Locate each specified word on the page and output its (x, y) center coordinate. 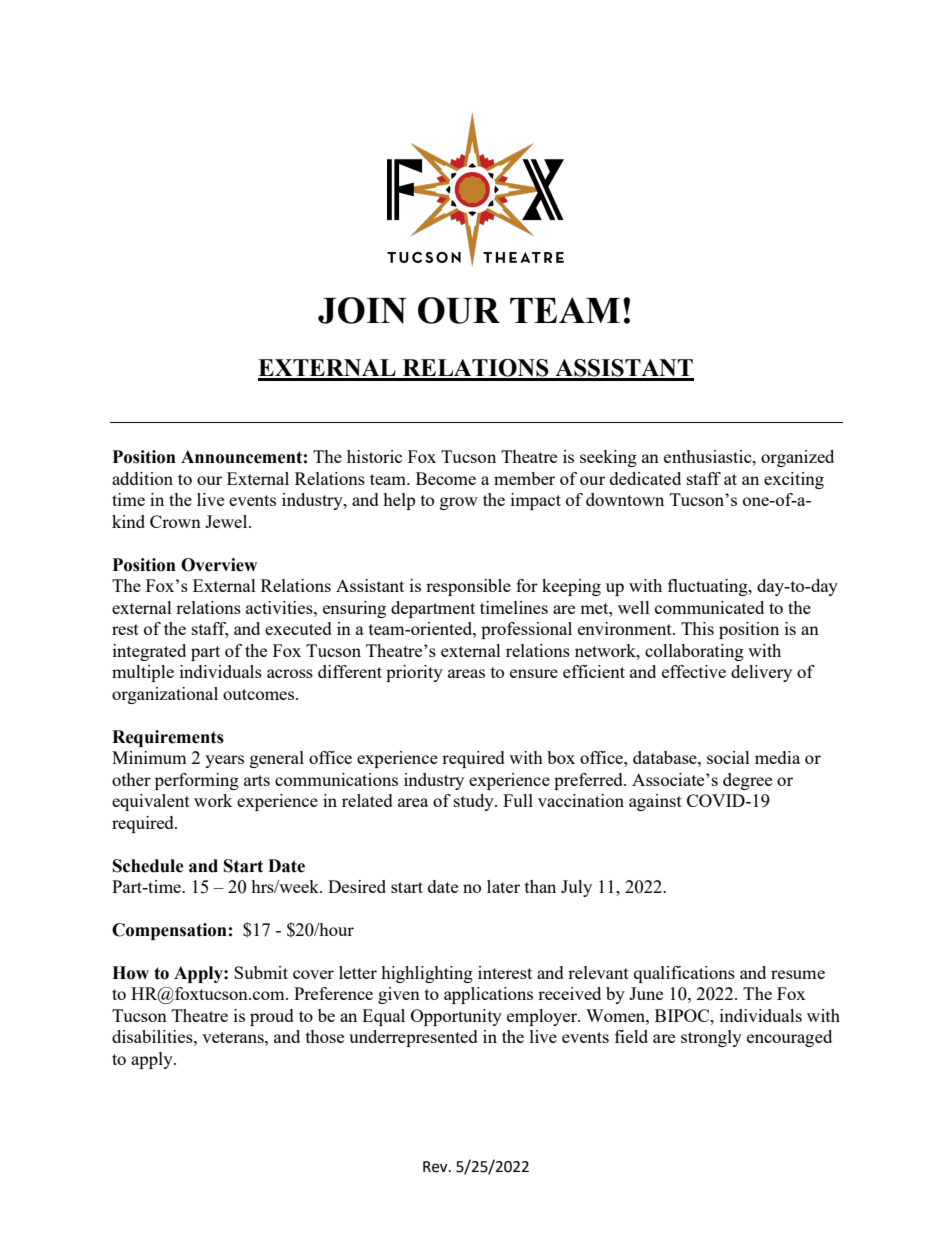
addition (142, 478)
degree (747, 781)
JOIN (362, 310)
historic (374, 456)
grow (459, 503)
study (475, 802)
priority (414, 673)
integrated (149, 652)
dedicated (645, 478)
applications (488, 995)
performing (197, 781)
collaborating (694, 652)
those (325, 1036)
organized (797, 458)
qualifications (684, 974)
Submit (261, 972)
